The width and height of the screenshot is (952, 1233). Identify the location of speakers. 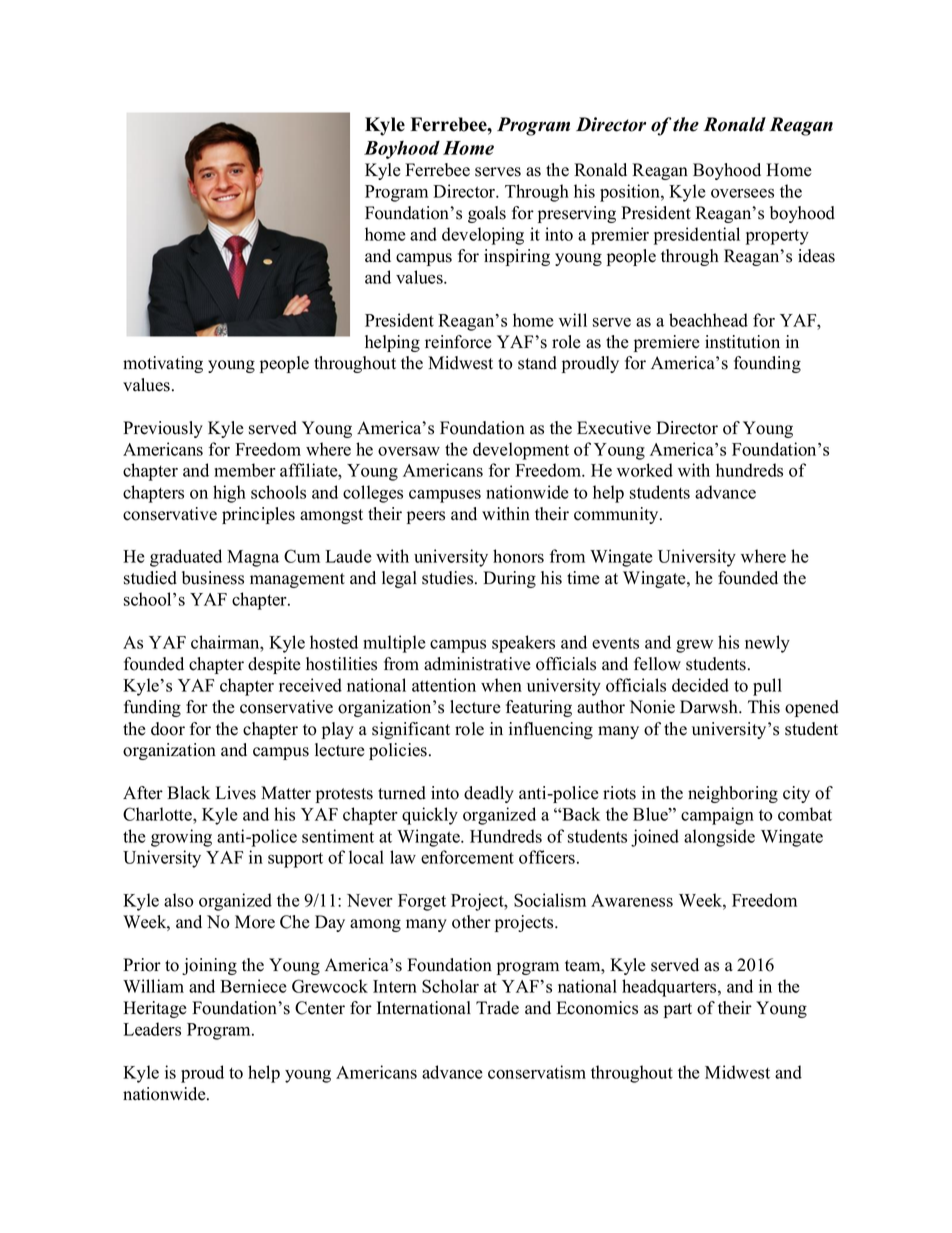
(523, 644).
